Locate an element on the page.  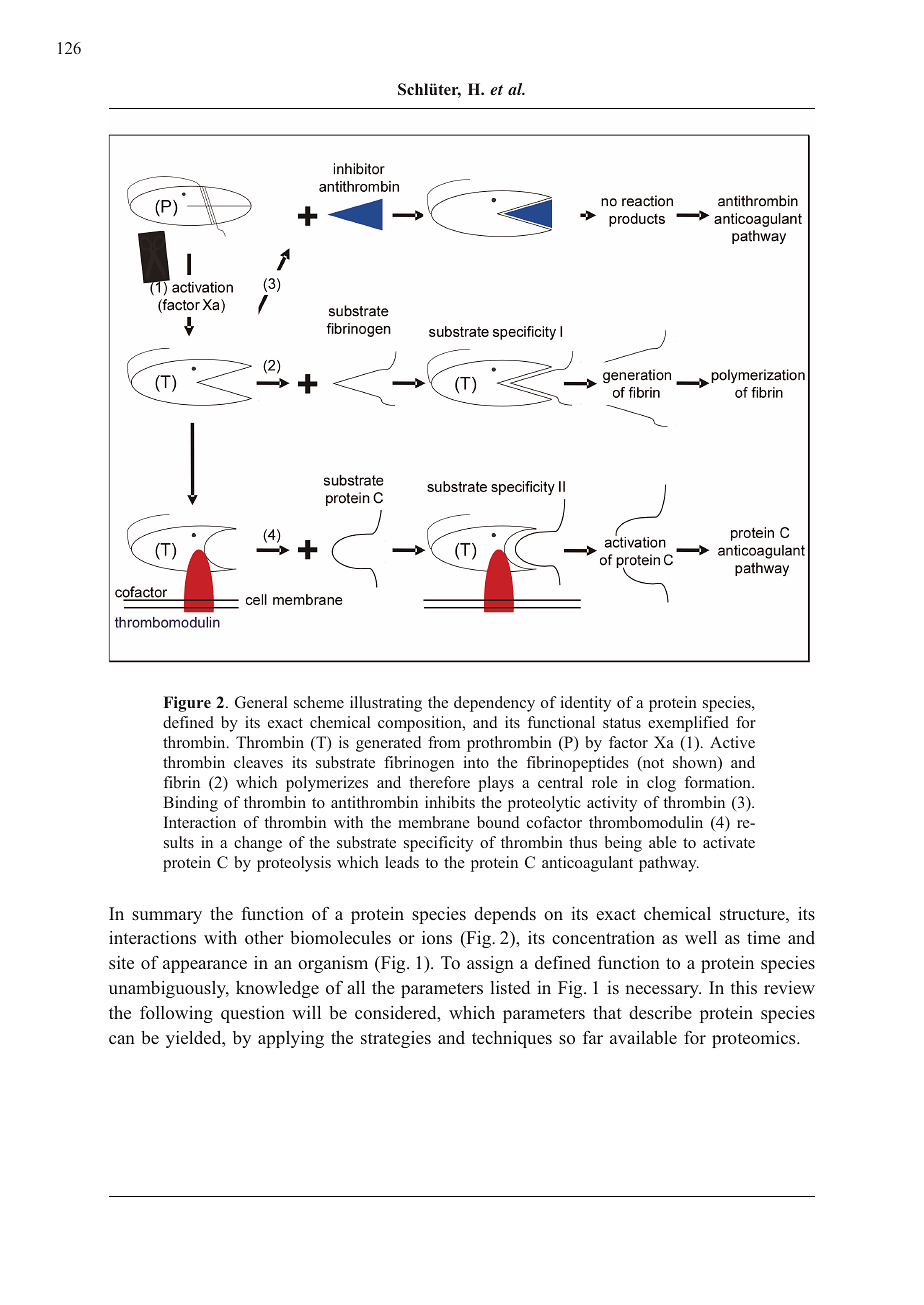
membrane is located at coordinates (434, 822).
